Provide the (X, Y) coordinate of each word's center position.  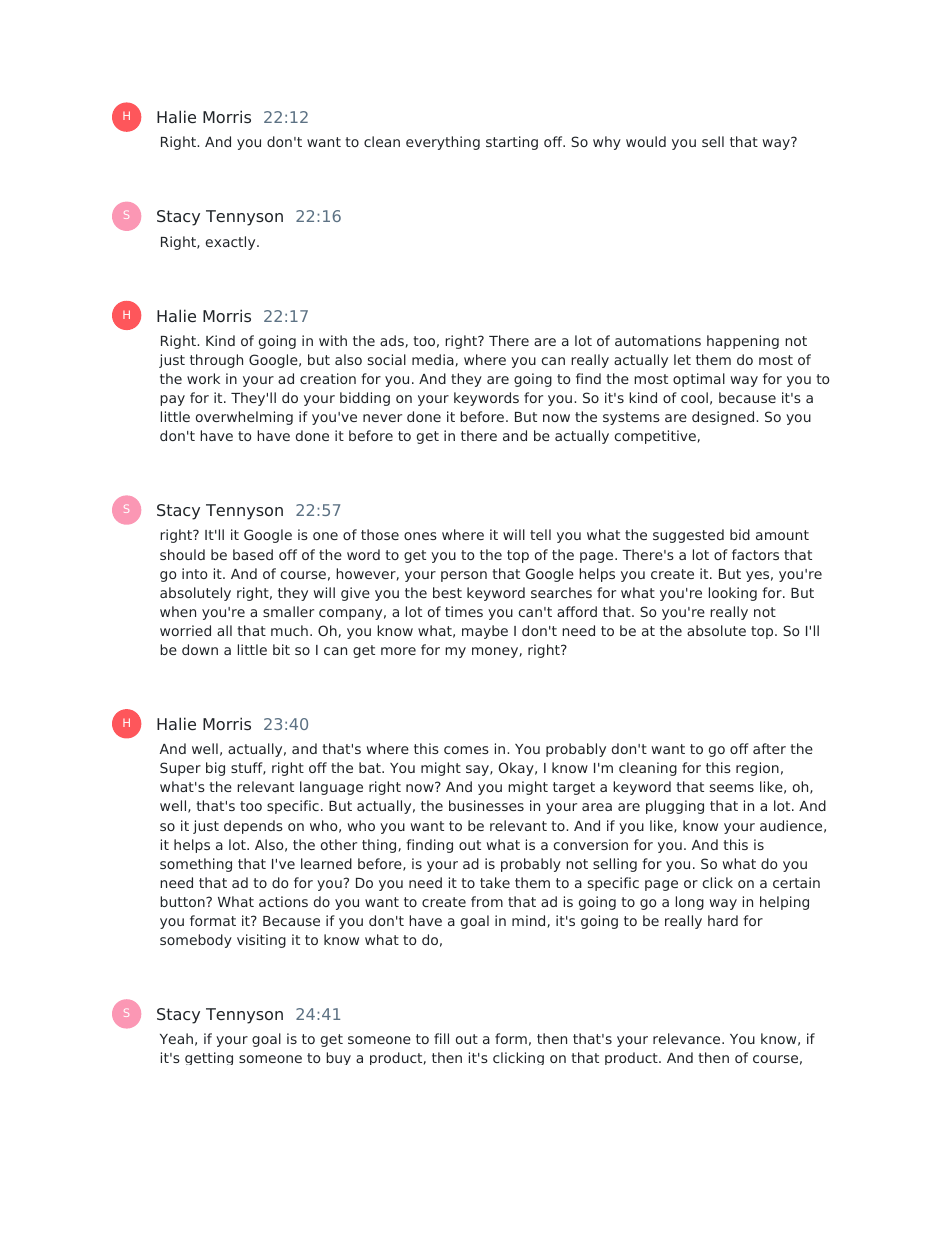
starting (512, 143)
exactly (232, 243)
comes (466, 750)
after (769, 748)
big (215, 769)
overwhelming (244, 418)
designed (724, 418)
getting (209, 1058)
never (382, 418)
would (646, 141)
